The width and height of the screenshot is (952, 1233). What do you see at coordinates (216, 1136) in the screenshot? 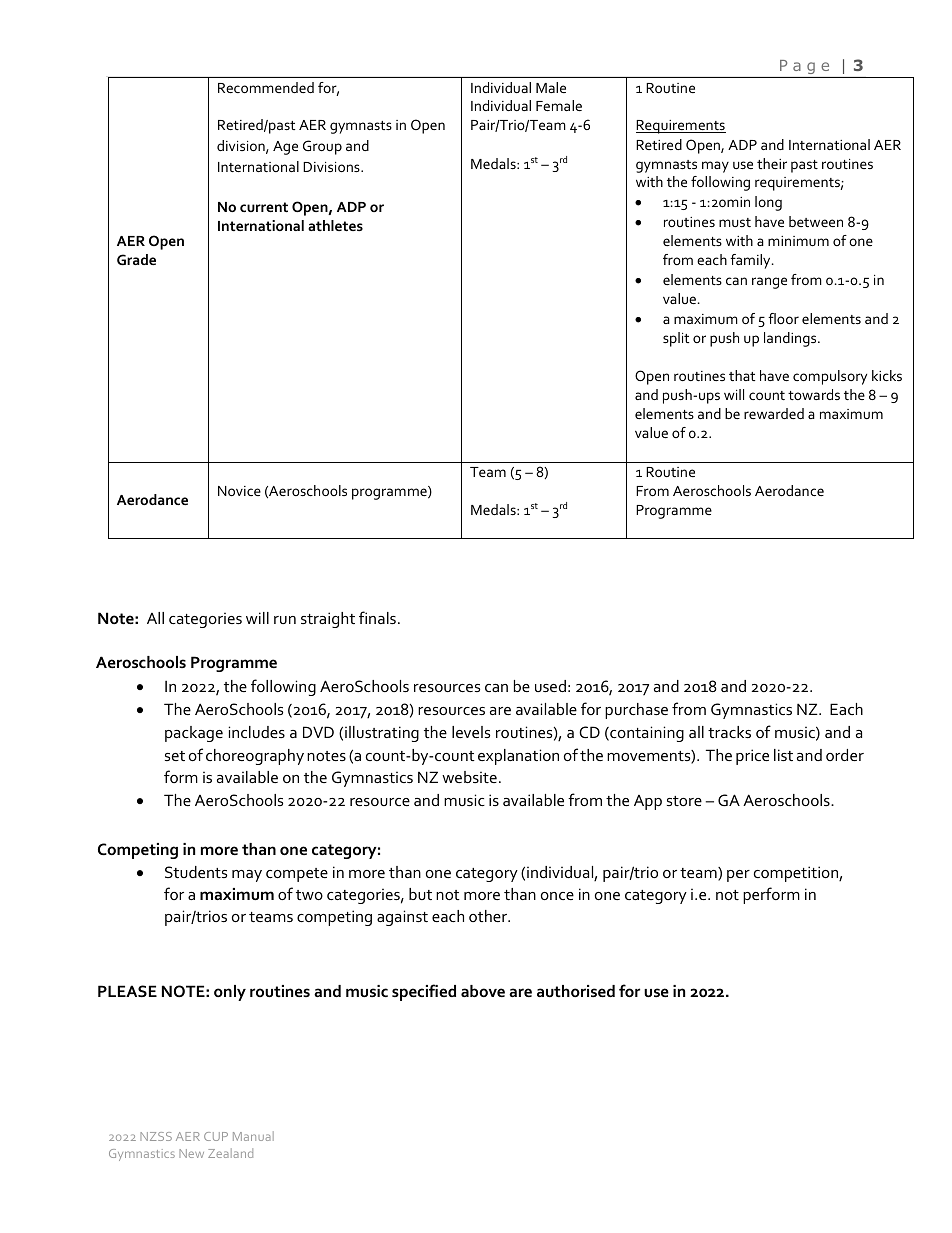
I see `CUP` at bounding box center [216, 1136].
